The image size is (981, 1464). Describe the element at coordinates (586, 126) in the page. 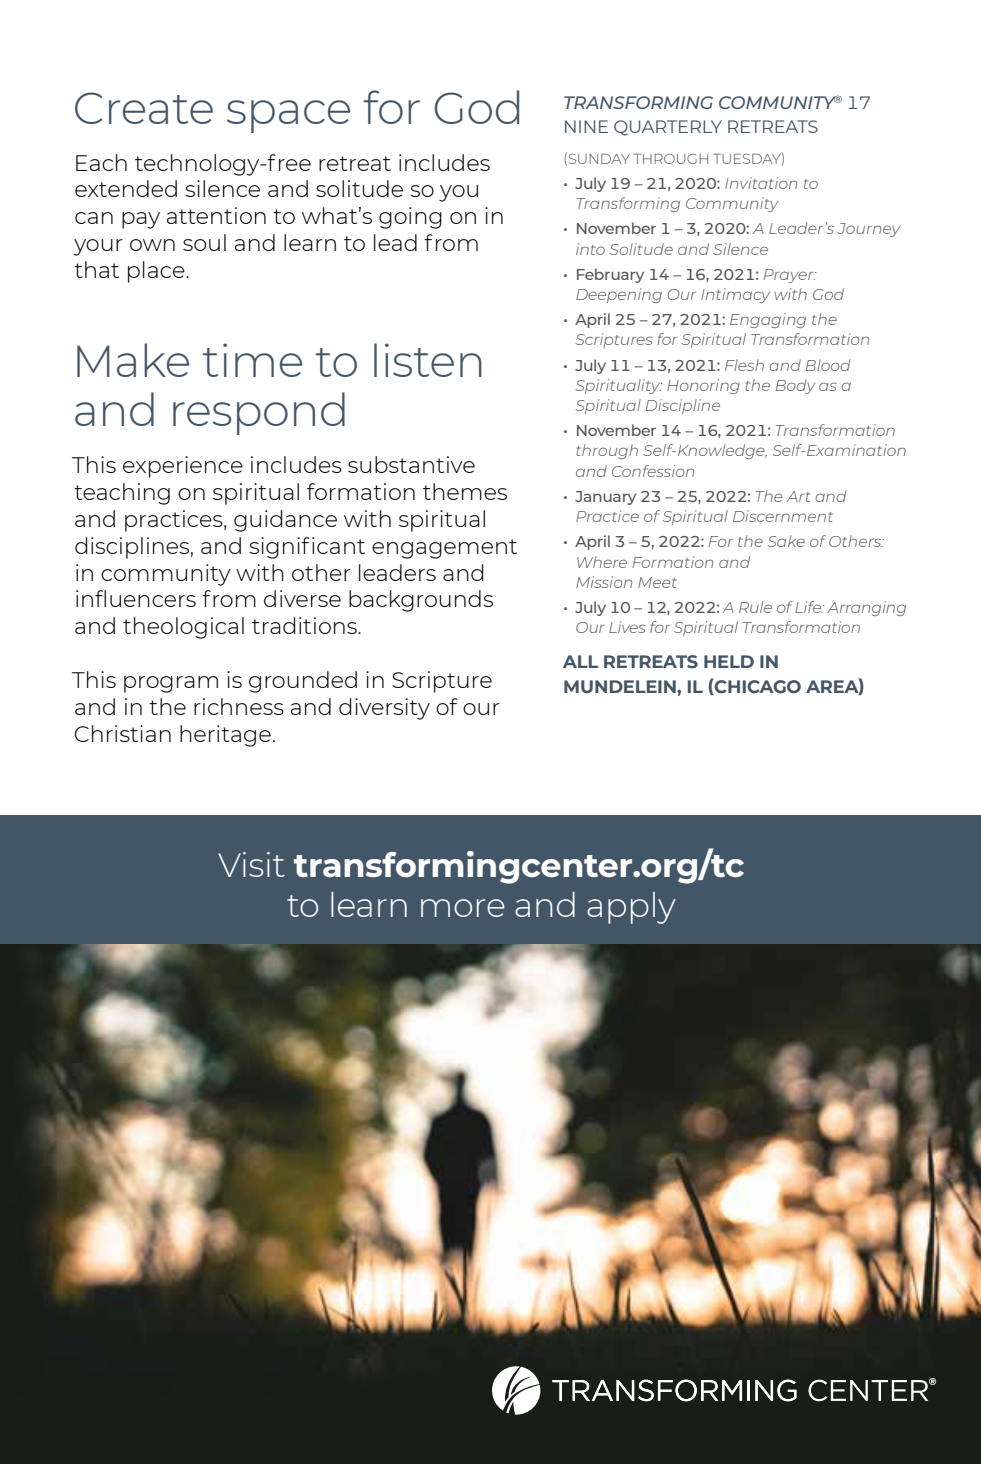

I see `NINE` at that location.
